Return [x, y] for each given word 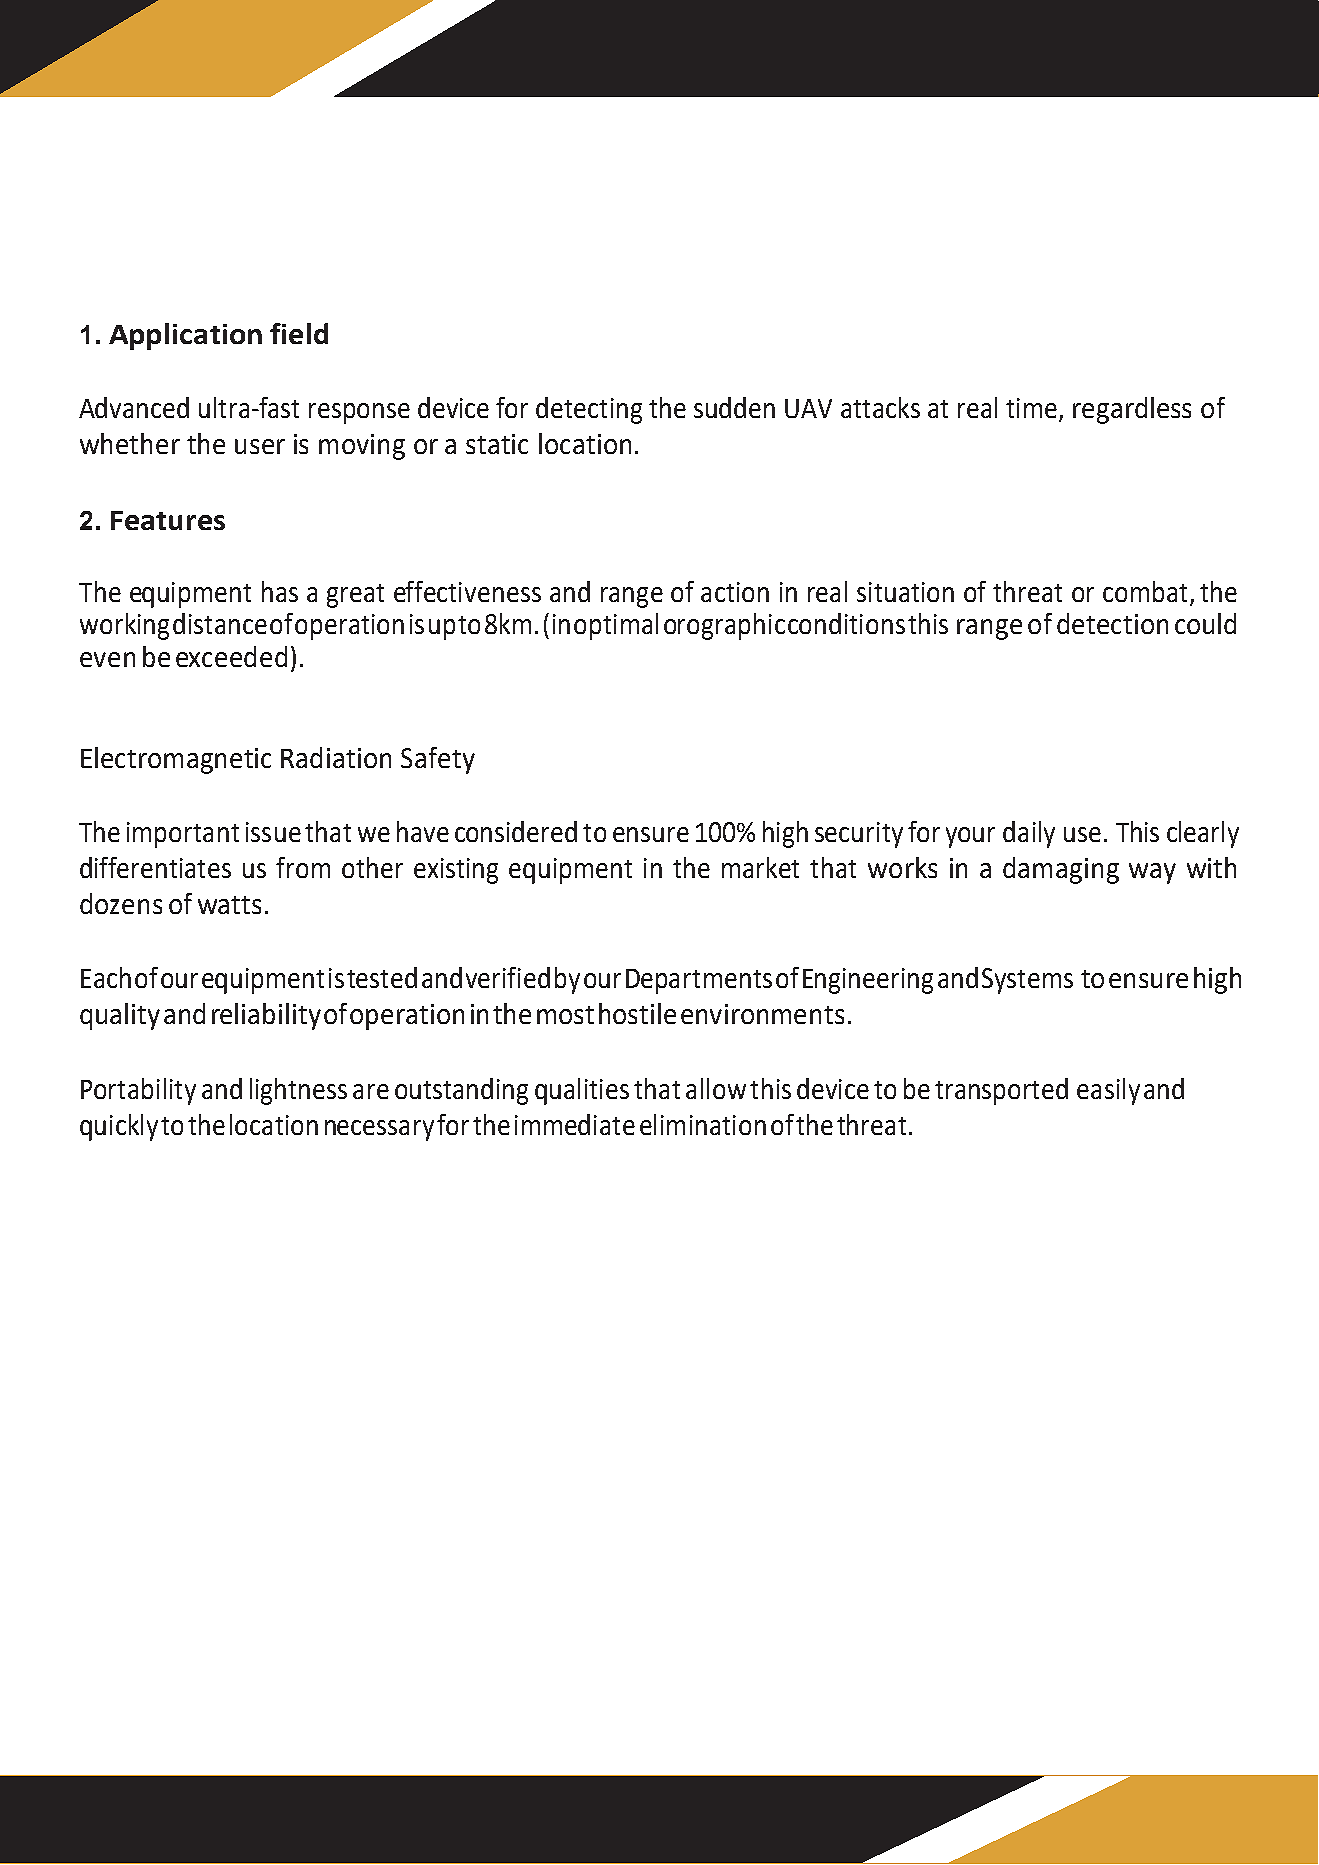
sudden [734, 407]
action [735, 592]
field [299, 333]
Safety [438, 760]
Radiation [336, 757]
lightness [298, 1091]
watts [229, 905]
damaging [1061, 870]
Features [168, 520]
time [1031, 408]
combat [1145, 591]
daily [1029, 834]
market [760, 867]
